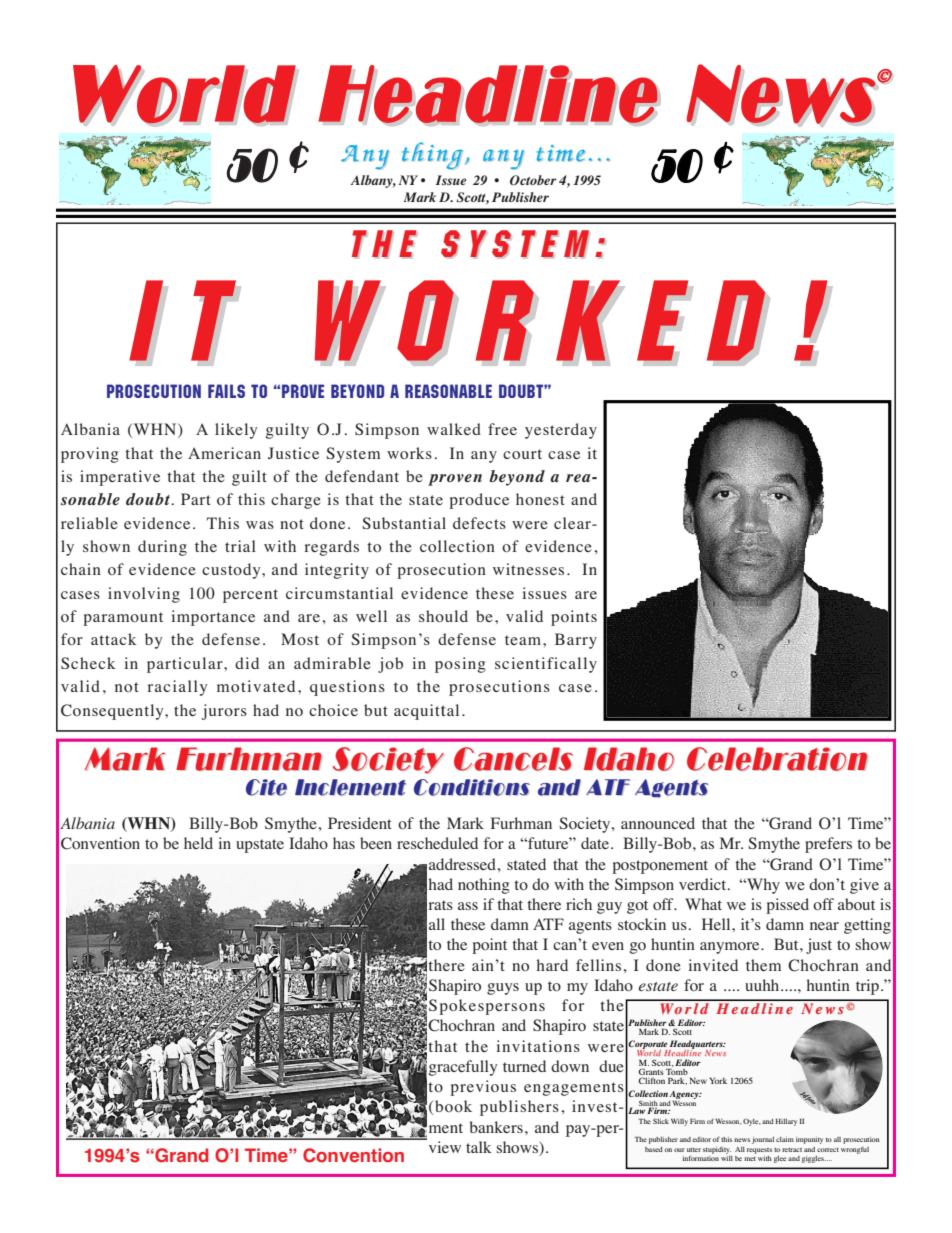 This screenshot has width=952, height=1233. Describe the element at coordinates (533, 180) in the screenshot. I see `October` at that location.
